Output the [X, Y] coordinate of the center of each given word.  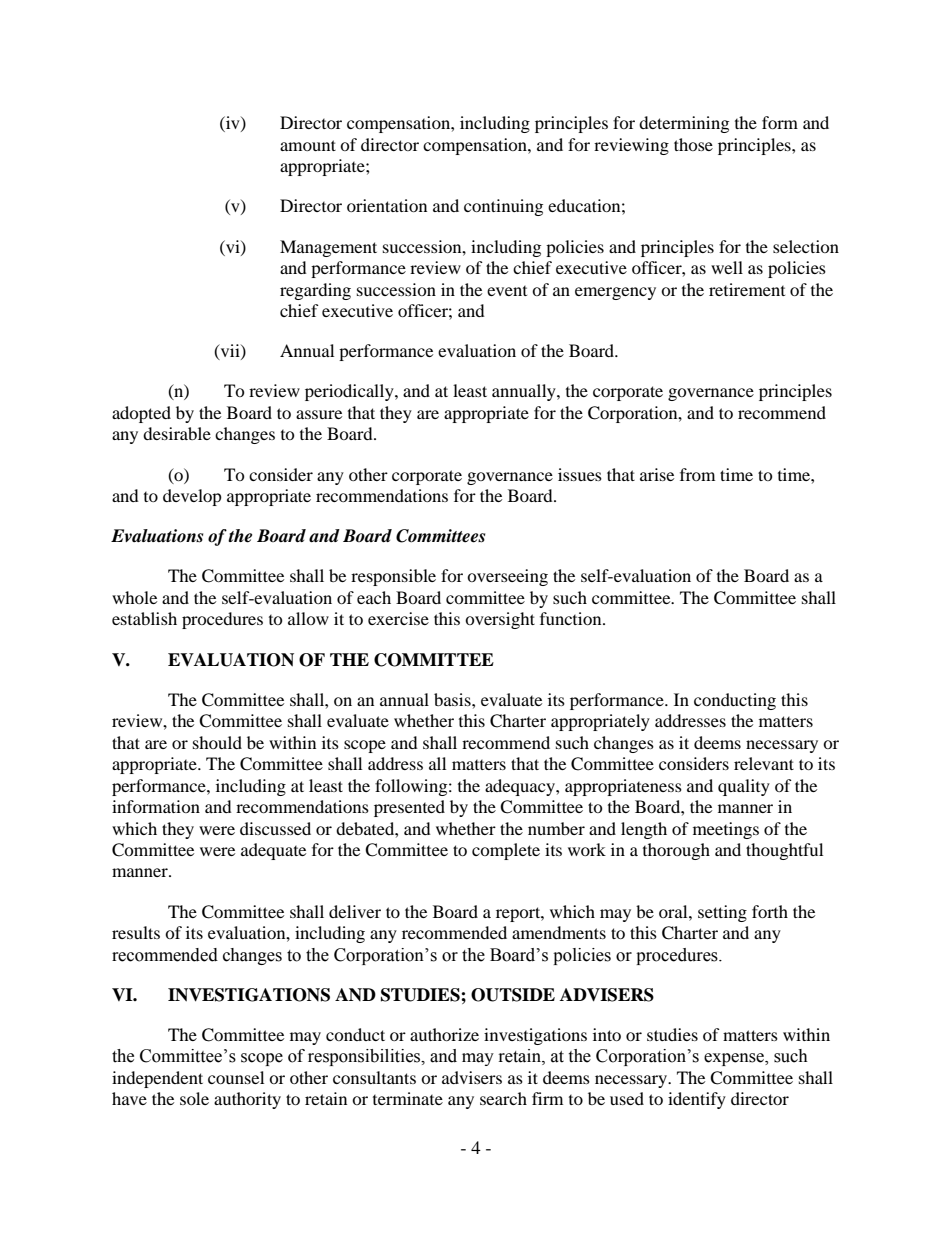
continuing [503, 207]
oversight [500, 620]
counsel [236, 1077]
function [572, 618]
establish [144, 618]
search [503, 1098]
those [693, 144]
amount [308, 145]
